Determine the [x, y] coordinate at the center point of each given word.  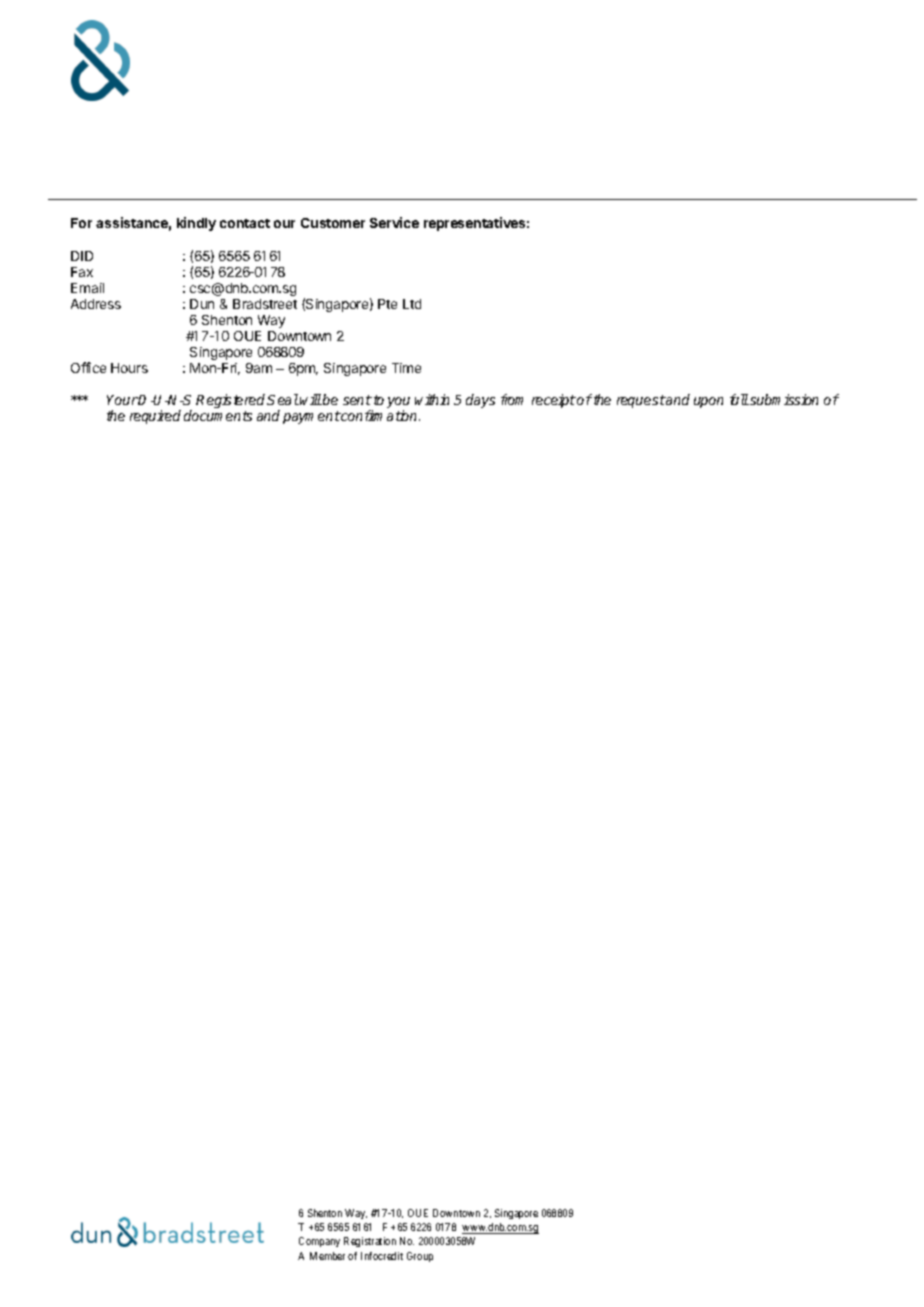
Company [319, 1242]
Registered [232, 401]
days [480, 401]
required [155, 417]
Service [394, 222]
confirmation [380, 415]
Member [327, 1256]
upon [708, 402]
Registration [370, 1242]
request [641, 401]
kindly [196, 224]
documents [218, 415]
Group [420, 1257]
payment [312, 417]
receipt [554, 401]
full [739, 399]
